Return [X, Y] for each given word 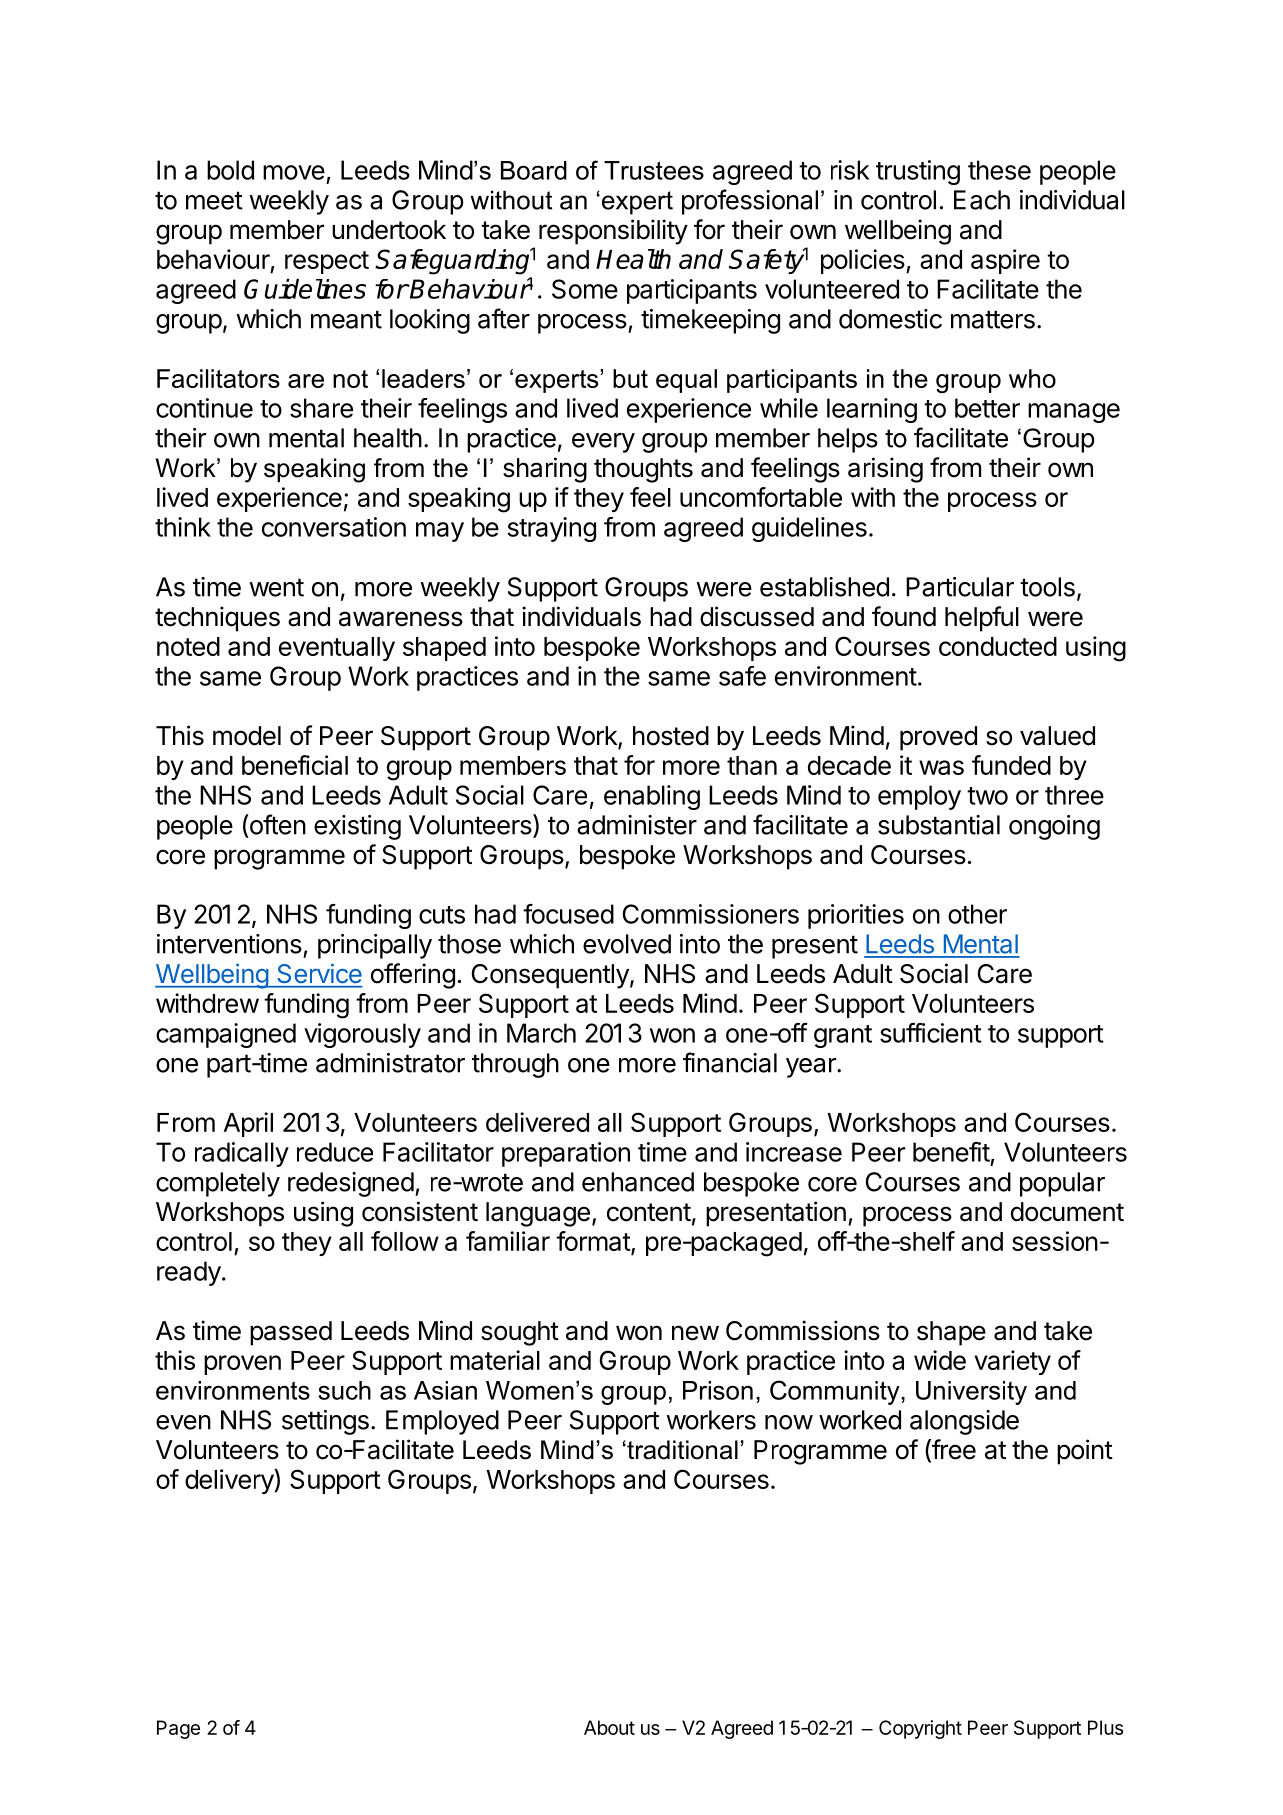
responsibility [613, 232]
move [294, 172]
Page [178, 1729]
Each [982, 200]
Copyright [920, 1729]
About [609, 1727]
